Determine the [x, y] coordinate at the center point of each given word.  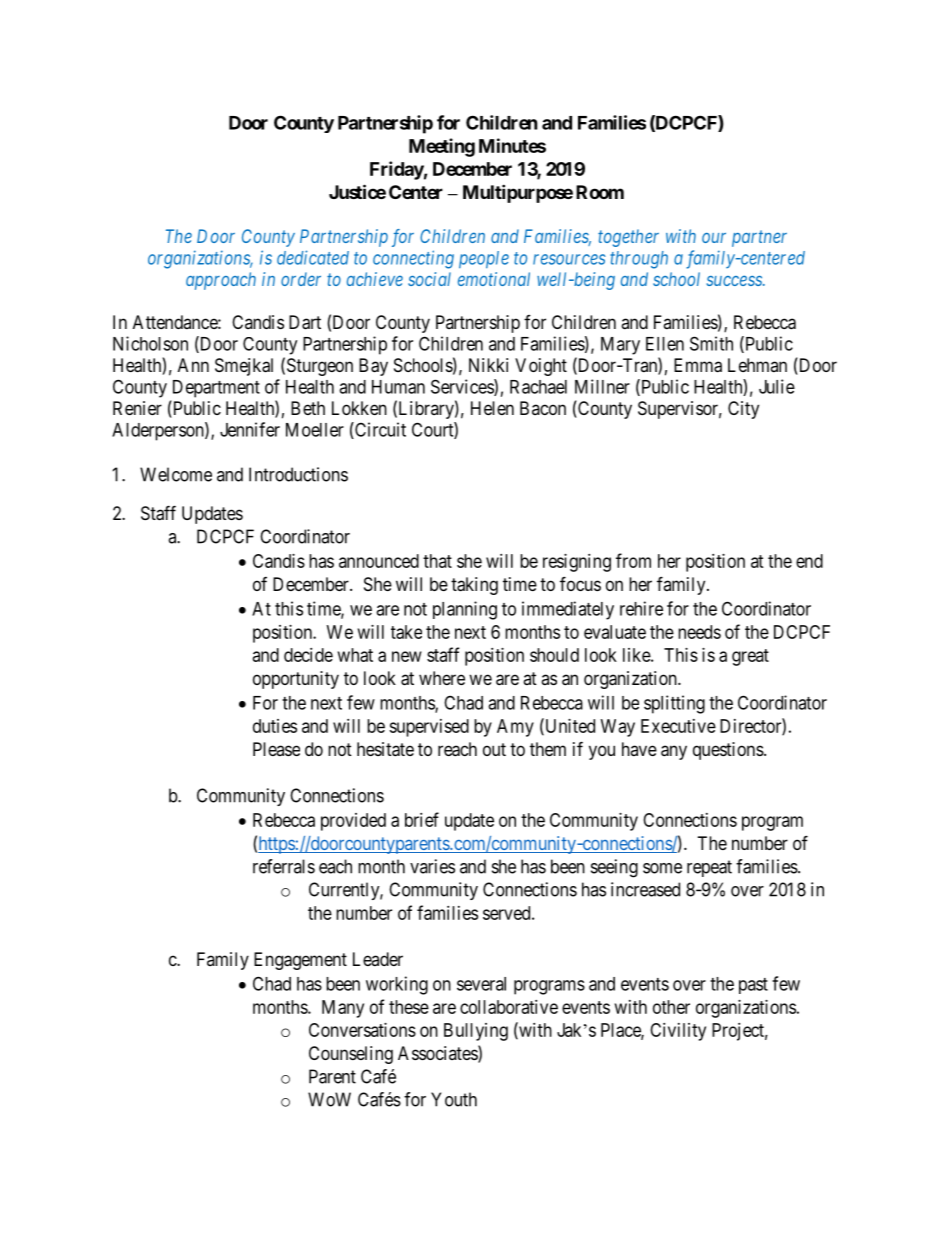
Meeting [442, 147]
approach [221, 281]
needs [699, 632]
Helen [492, 408]
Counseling [351, 1055]
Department [216, 389]
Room [600, 192]
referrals [284, 866]
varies [432, 866]
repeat [709, 868]
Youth [454, 1099]
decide [308, 655]
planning [465, 610]
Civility [678, 1032]
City [743, 410]
